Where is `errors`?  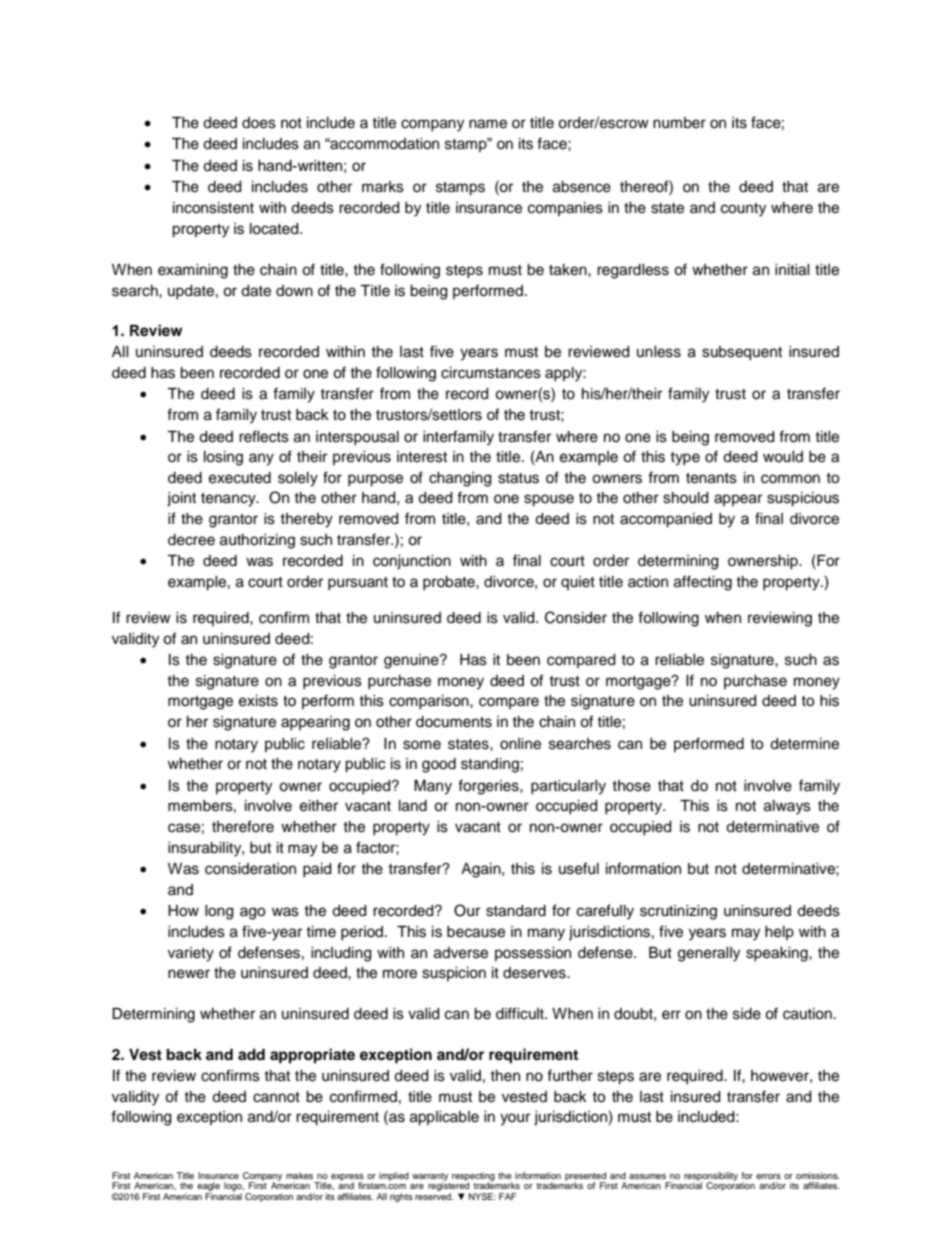
errors is located at coordinates (768, 1176).
